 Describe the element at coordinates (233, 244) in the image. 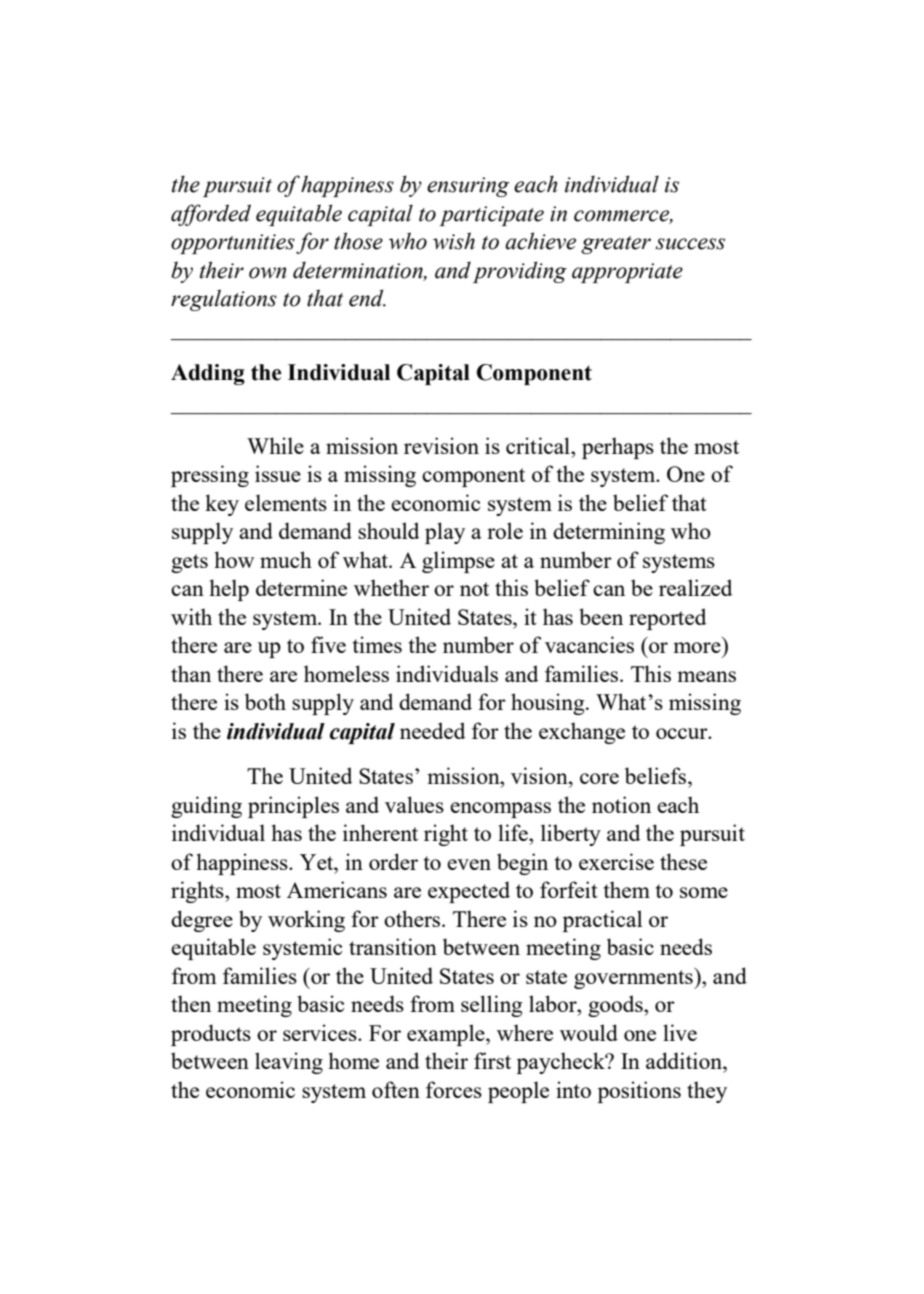

I see `opportunities` at that location.
